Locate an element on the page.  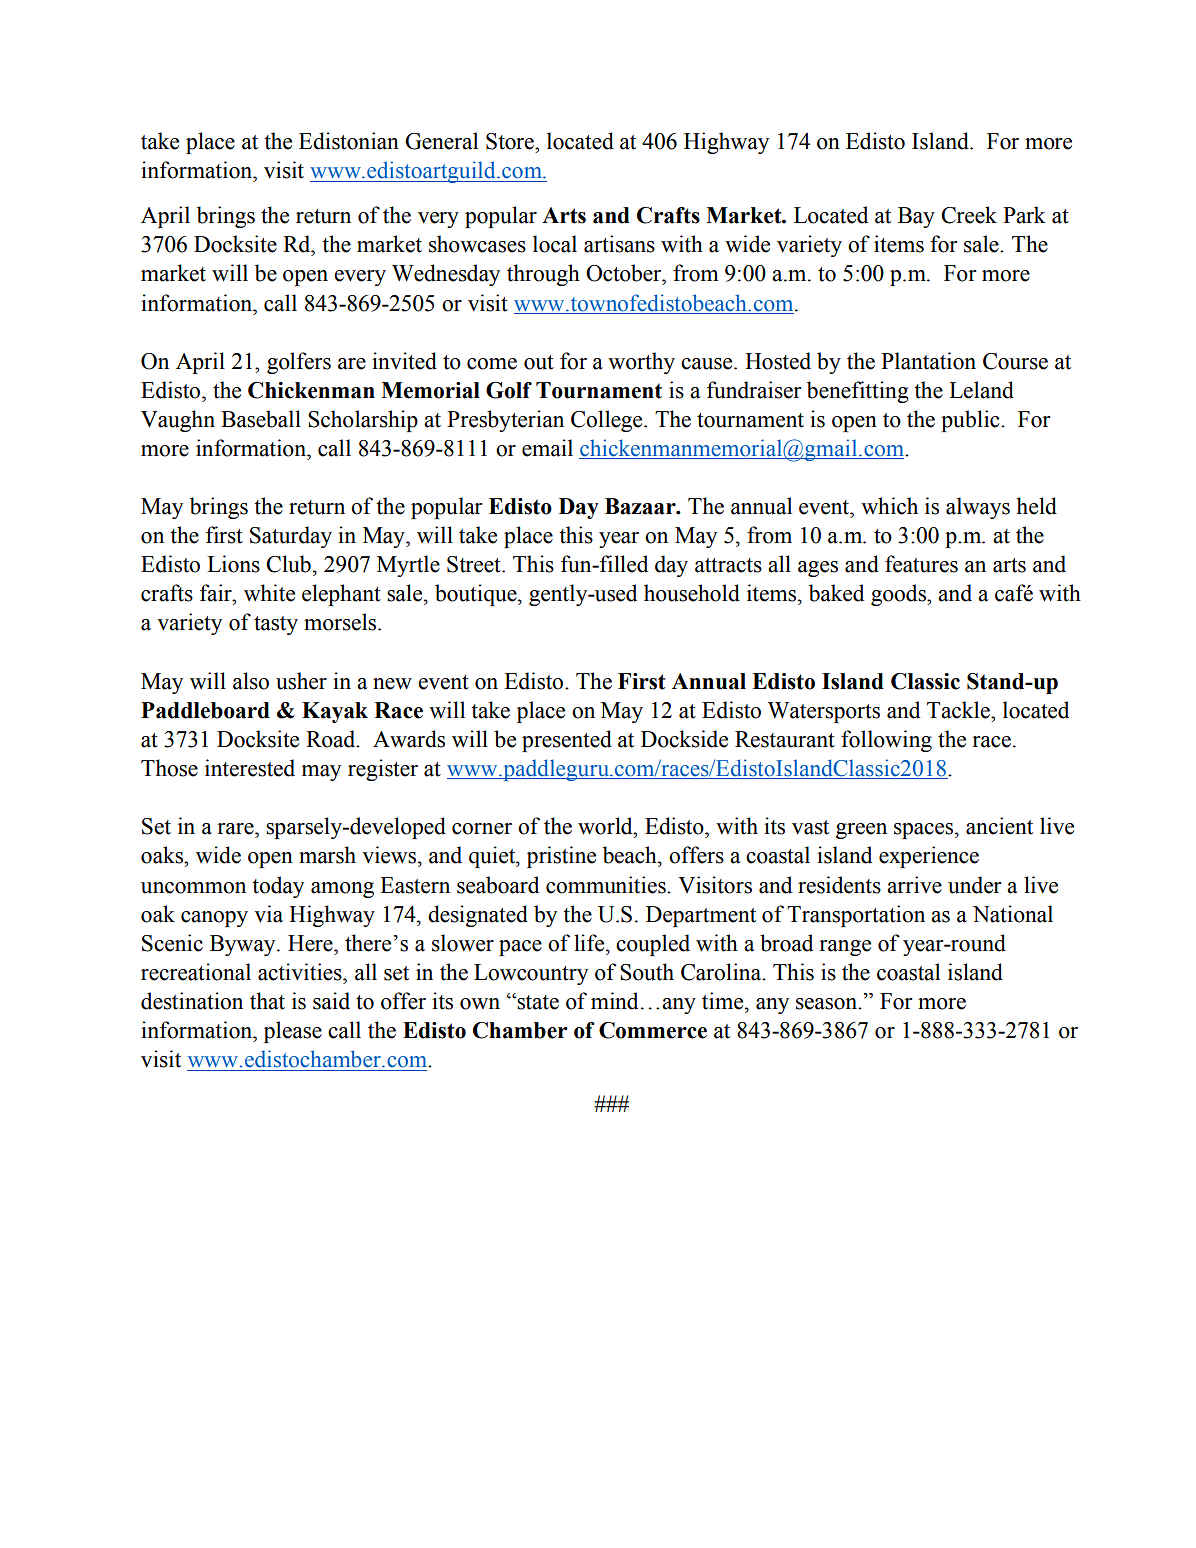
that is located at coordinates (267, 1001).
